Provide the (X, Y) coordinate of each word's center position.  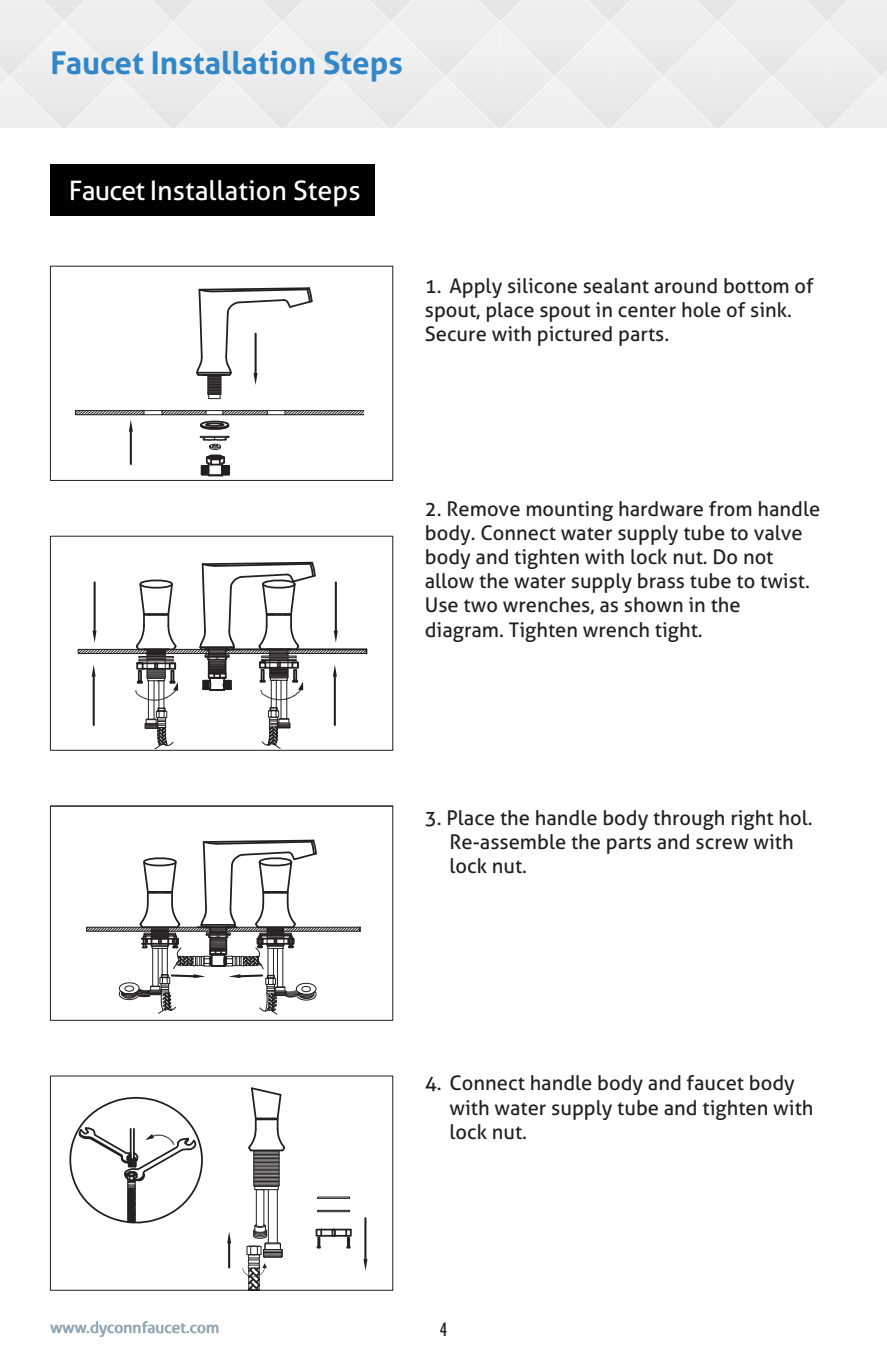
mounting (570, 511)
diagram (461, 632)
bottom (756, 286)
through (688, 820)
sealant (616, 286)
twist (783, 581)
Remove (484, 509)
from (730, 509)
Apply (475, 288)
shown (653, 605)
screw (722, 844)
